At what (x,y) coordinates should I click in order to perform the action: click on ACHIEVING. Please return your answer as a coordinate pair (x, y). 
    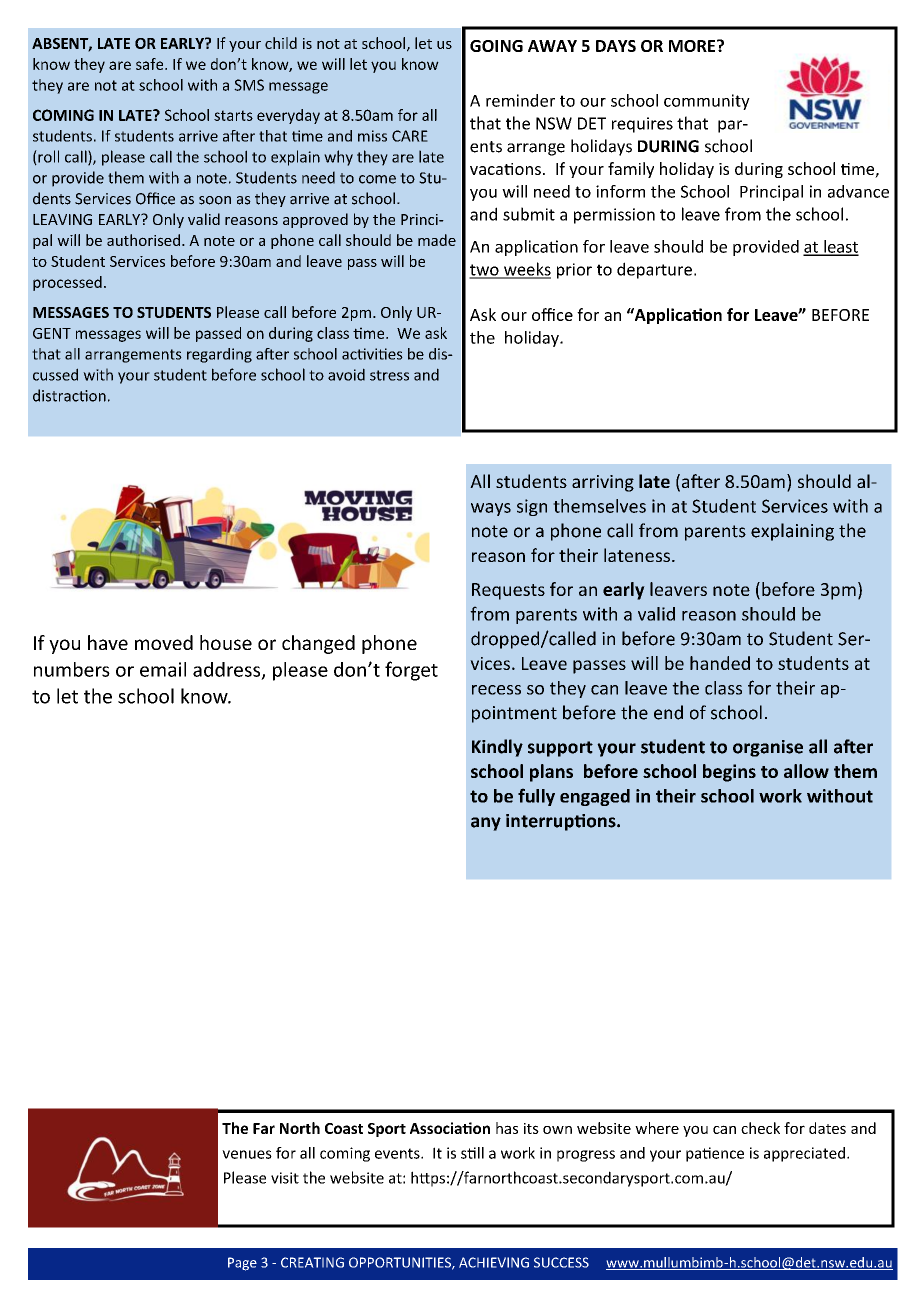
    Looking at the image, I should click on (494, 1262).
